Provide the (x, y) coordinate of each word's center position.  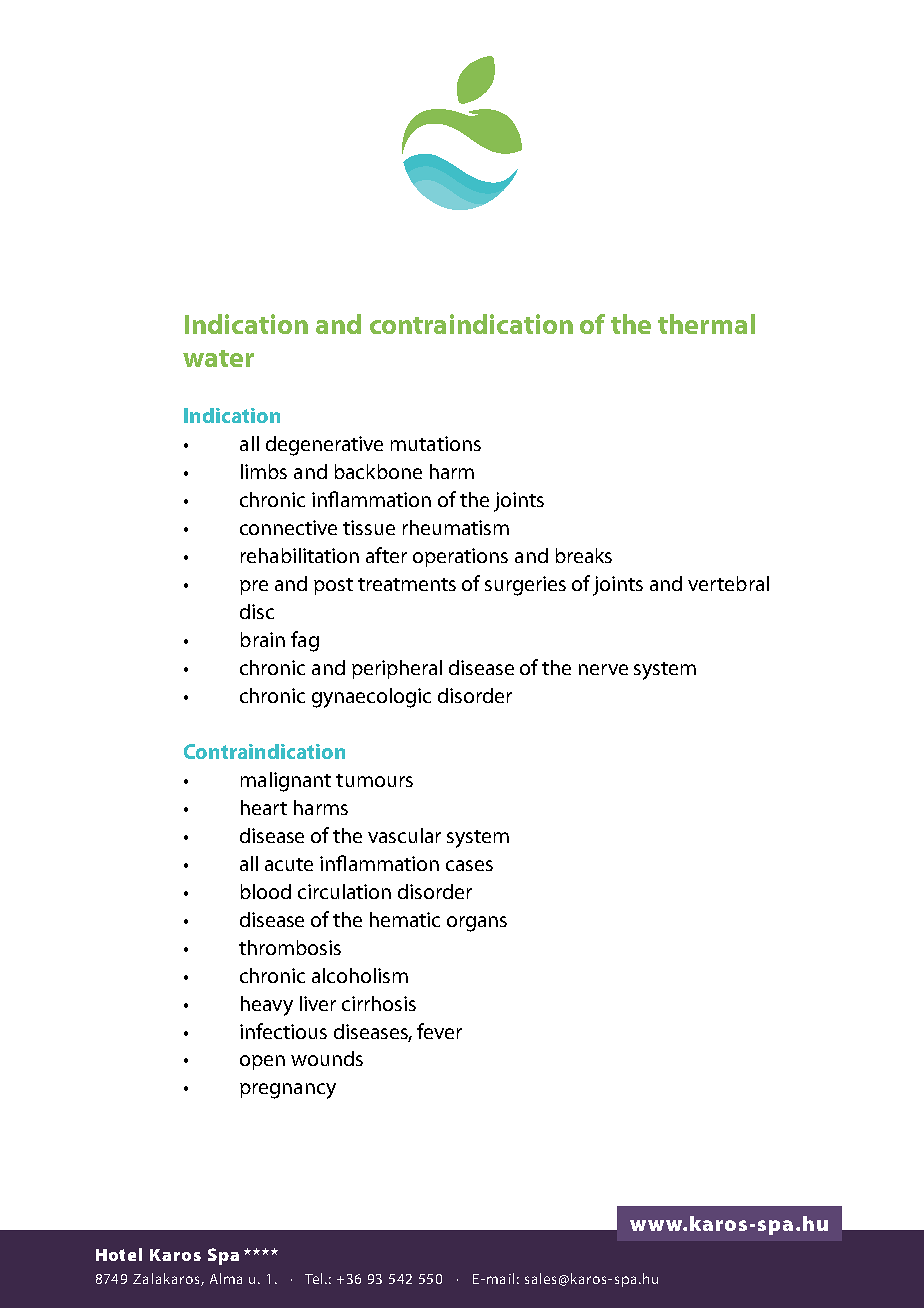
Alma (226, 1278)
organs (477, 924)
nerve (603, 669)
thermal (706, 324)
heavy (267, 1006)
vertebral (728, 583)
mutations (436, 443)
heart (264, 807)
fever (439, 1031)
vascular (404, 835)
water (218, 358)
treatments (407, 584)
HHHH (261, 1251)
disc (257, 611)
